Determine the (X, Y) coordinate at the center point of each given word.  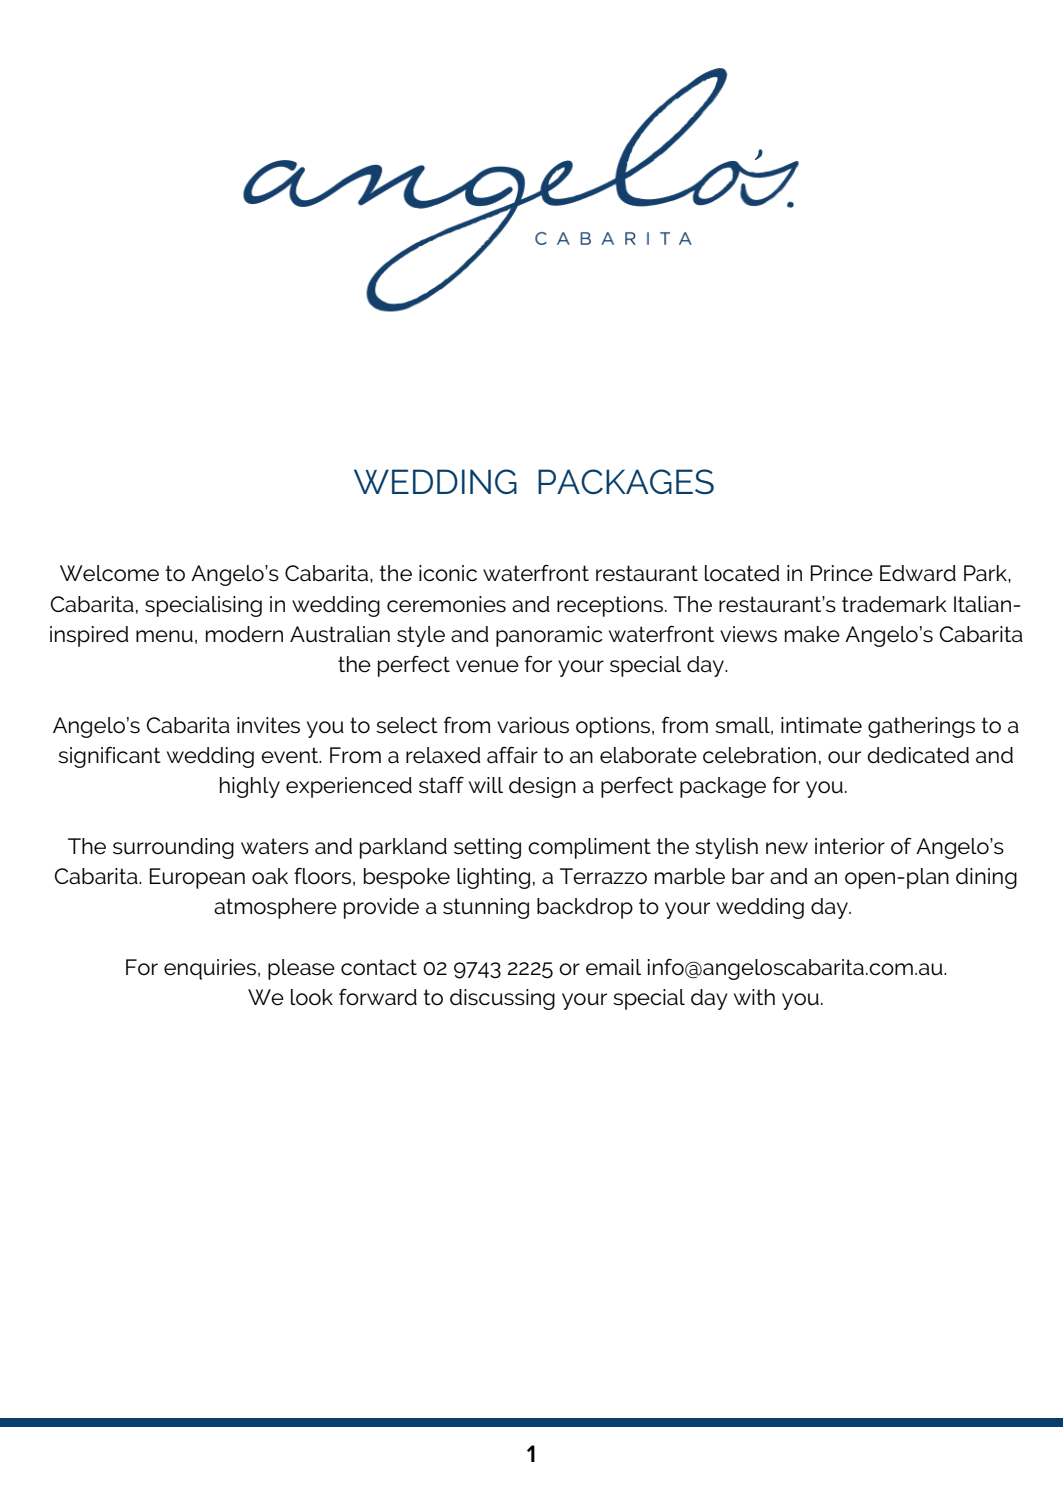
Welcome (109, 573)
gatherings (921, 727)
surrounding (173, 848)
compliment (589, 848)
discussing (502, 999)
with (754, 997)
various (533, 725)
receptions (610, 606)
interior (850, 846)
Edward (918, 573)
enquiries (210, 969)
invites (268, 725)
